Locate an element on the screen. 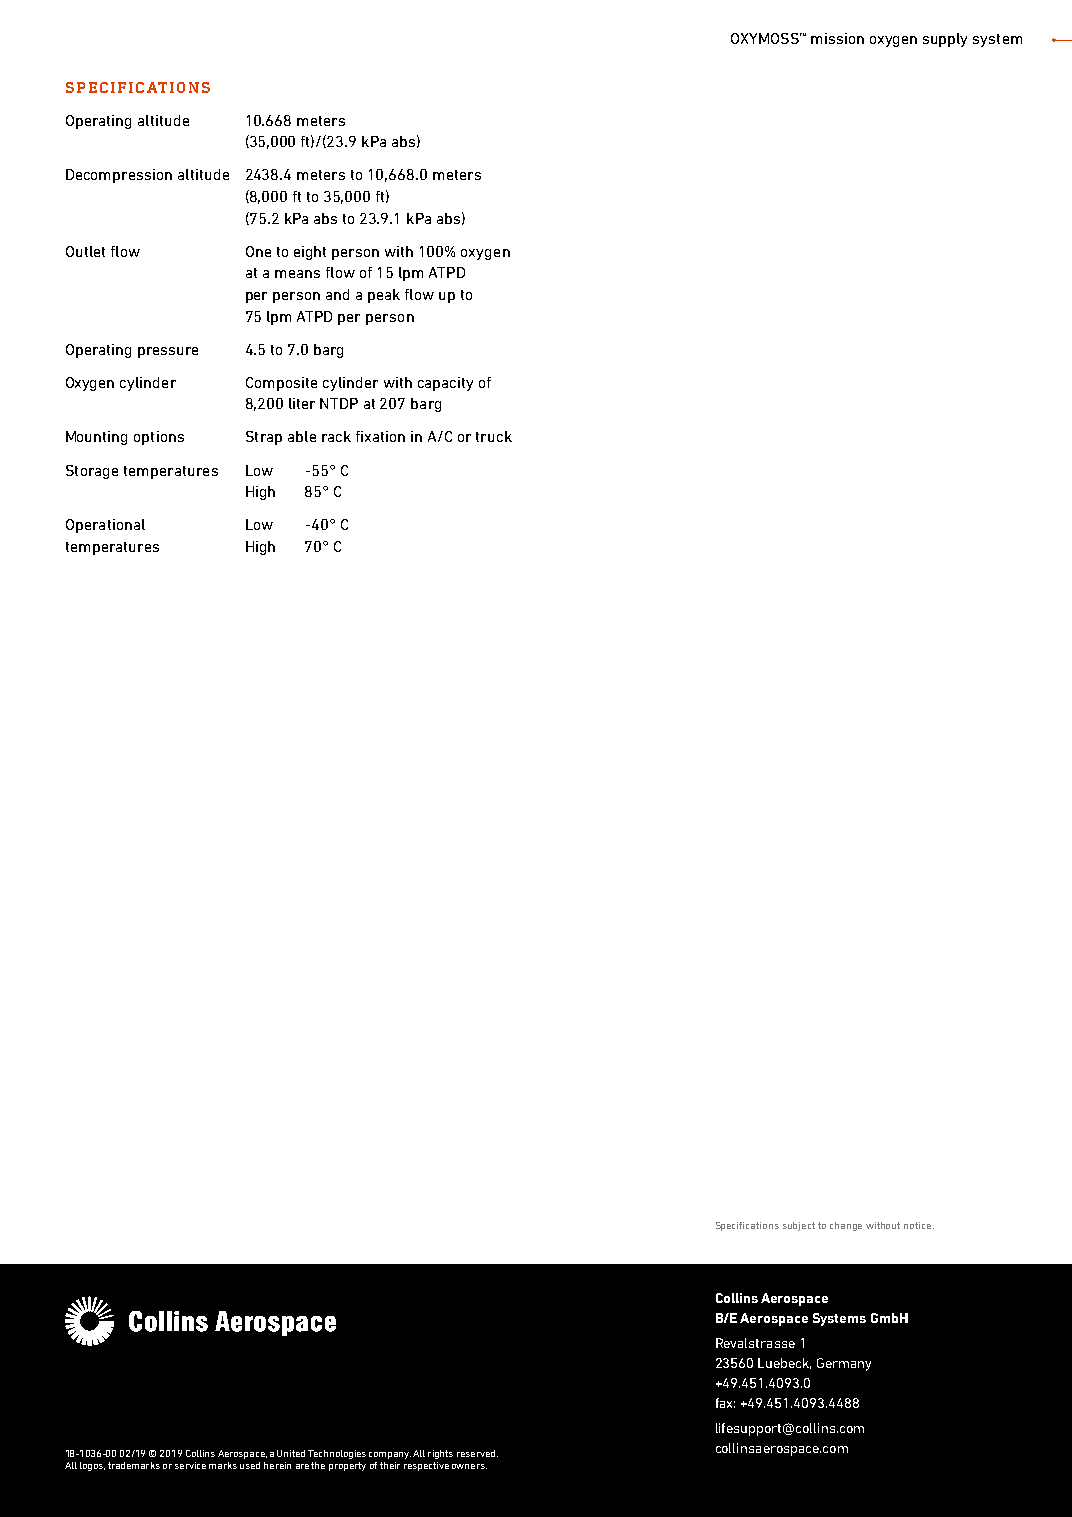 This screenshot has width=1072, height=1517. truck is located at coordinates (494, 436).
